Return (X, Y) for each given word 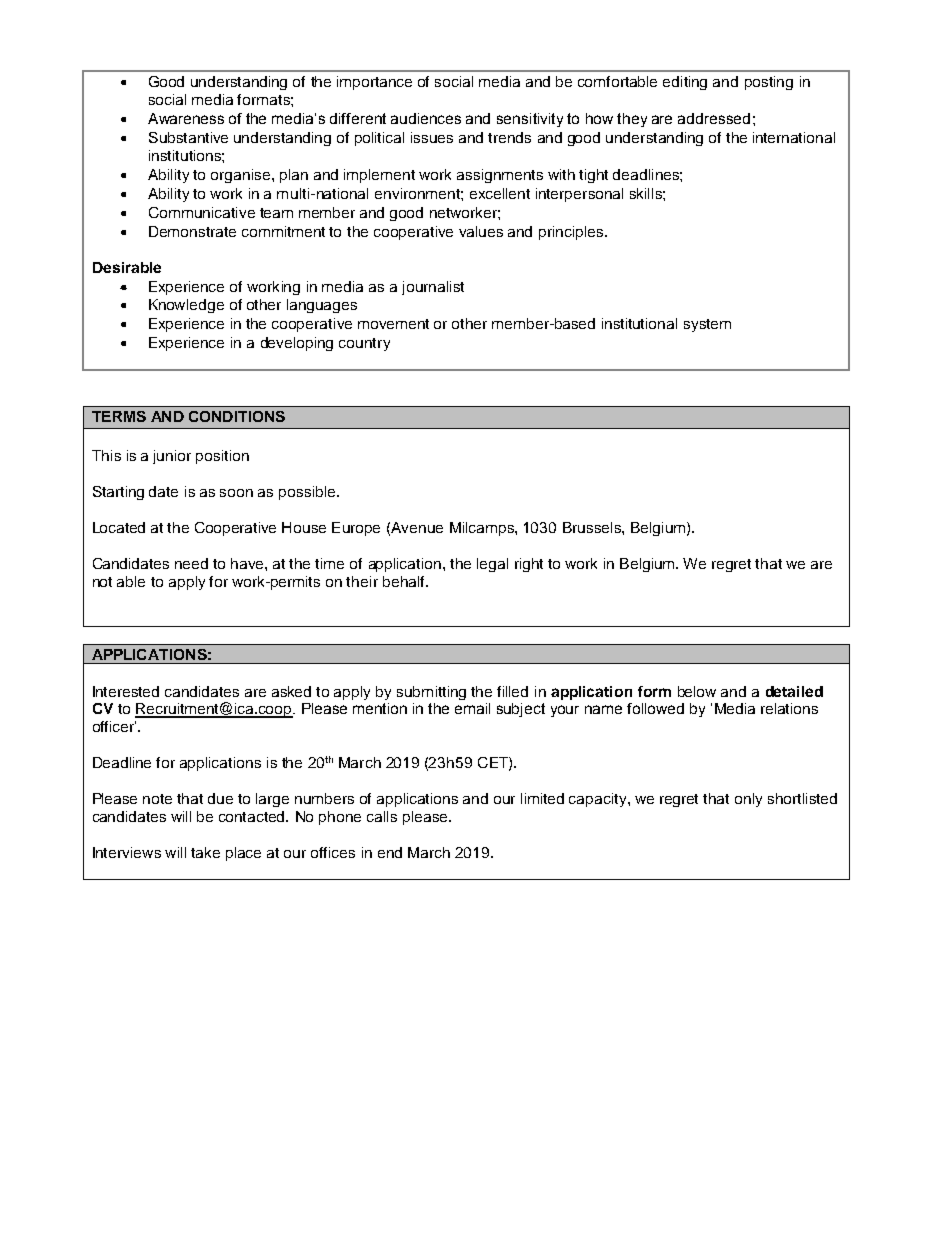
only (748, 800)
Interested (126, 691)
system (707, 325)
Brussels (593, 527)
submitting (431, 693)
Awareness (186, 118)
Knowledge (186, 306)
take (205, 852)
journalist (433, 288)
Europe (356, 529)
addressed (714, 118)
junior (172, 457)
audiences (426, 118)
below (697, 691)
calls (382, 816)
